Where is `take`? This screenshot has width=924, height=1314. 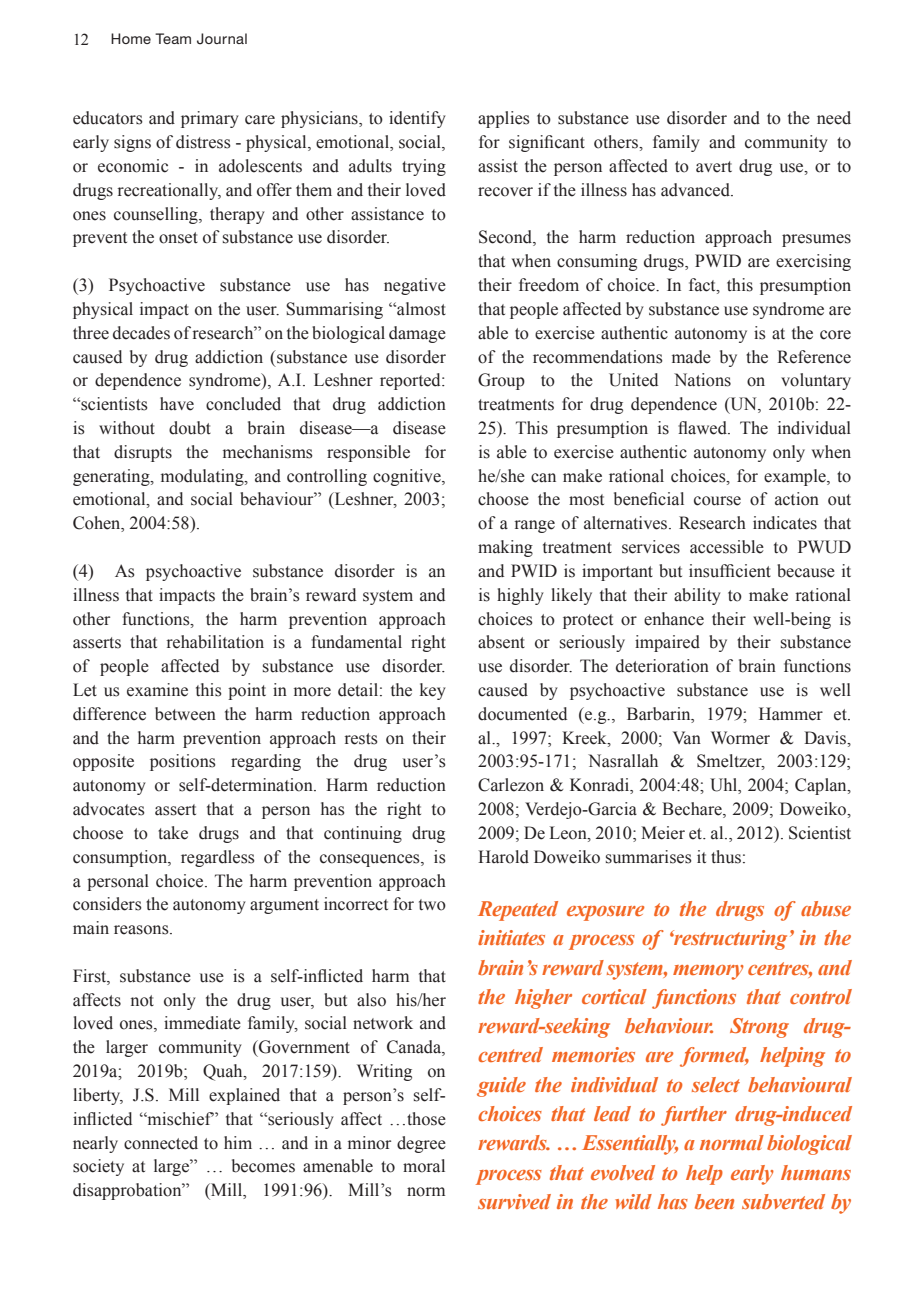 take is located at coordinates (173, 833).
